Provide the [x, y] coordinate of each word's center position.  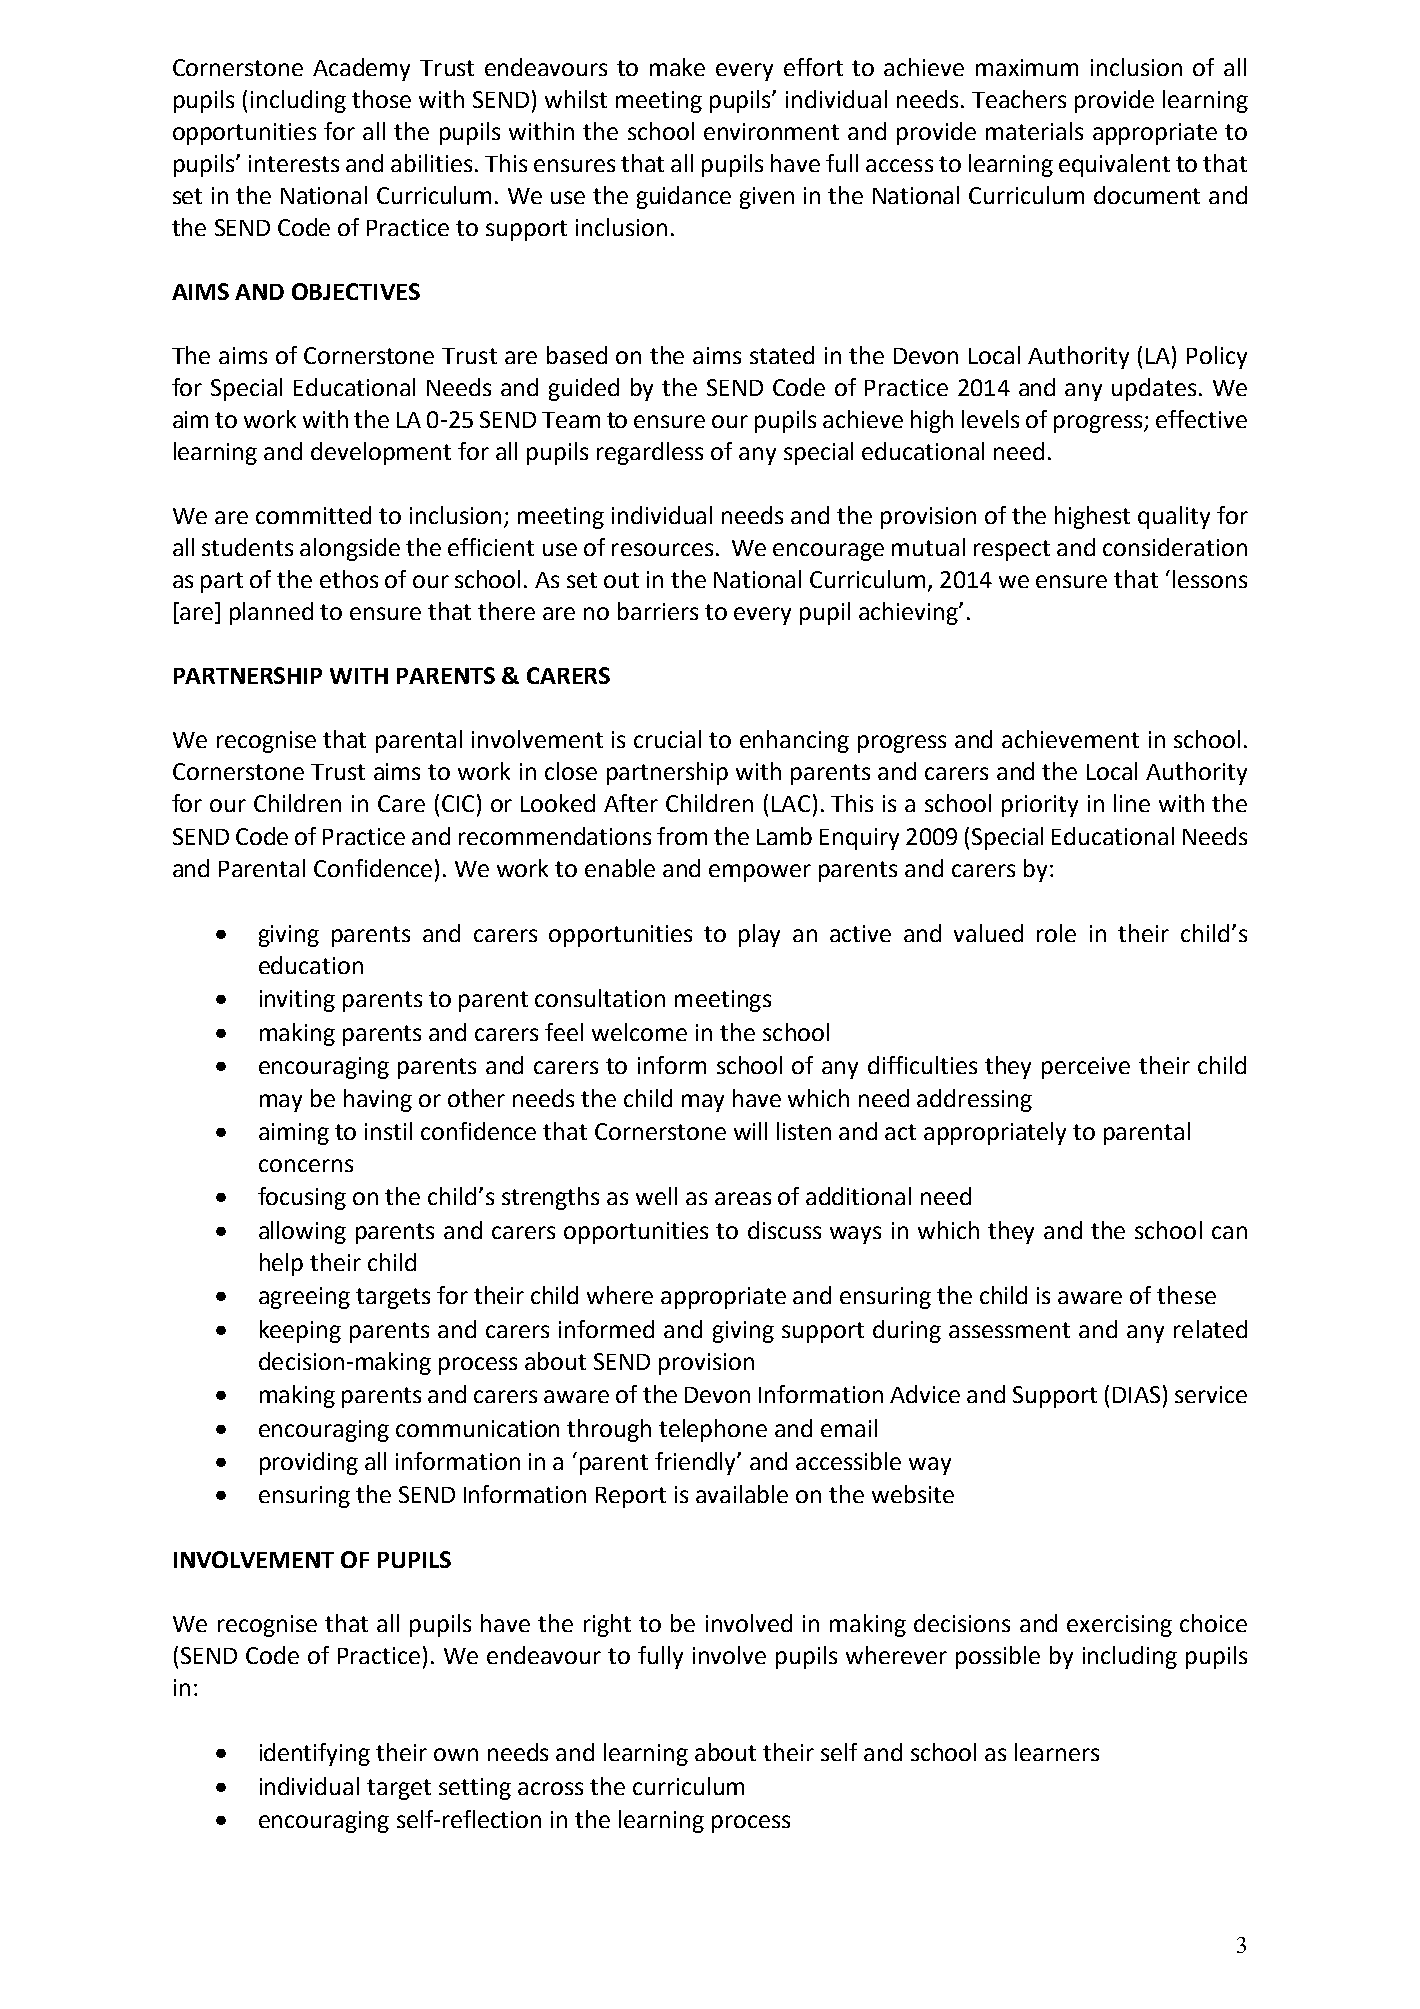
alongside [350, 549]
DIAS [1136, 1394]
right [607, 1625]
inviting [297, 1001]
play [759, 935]
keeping [300, 1331]
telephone [713, 1430]
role [1056, 933]
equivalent [1114, 165]
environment [771, 131]
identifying [315, 1754]
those [381, 99]
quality [1174, 517]
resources [662, 549]
